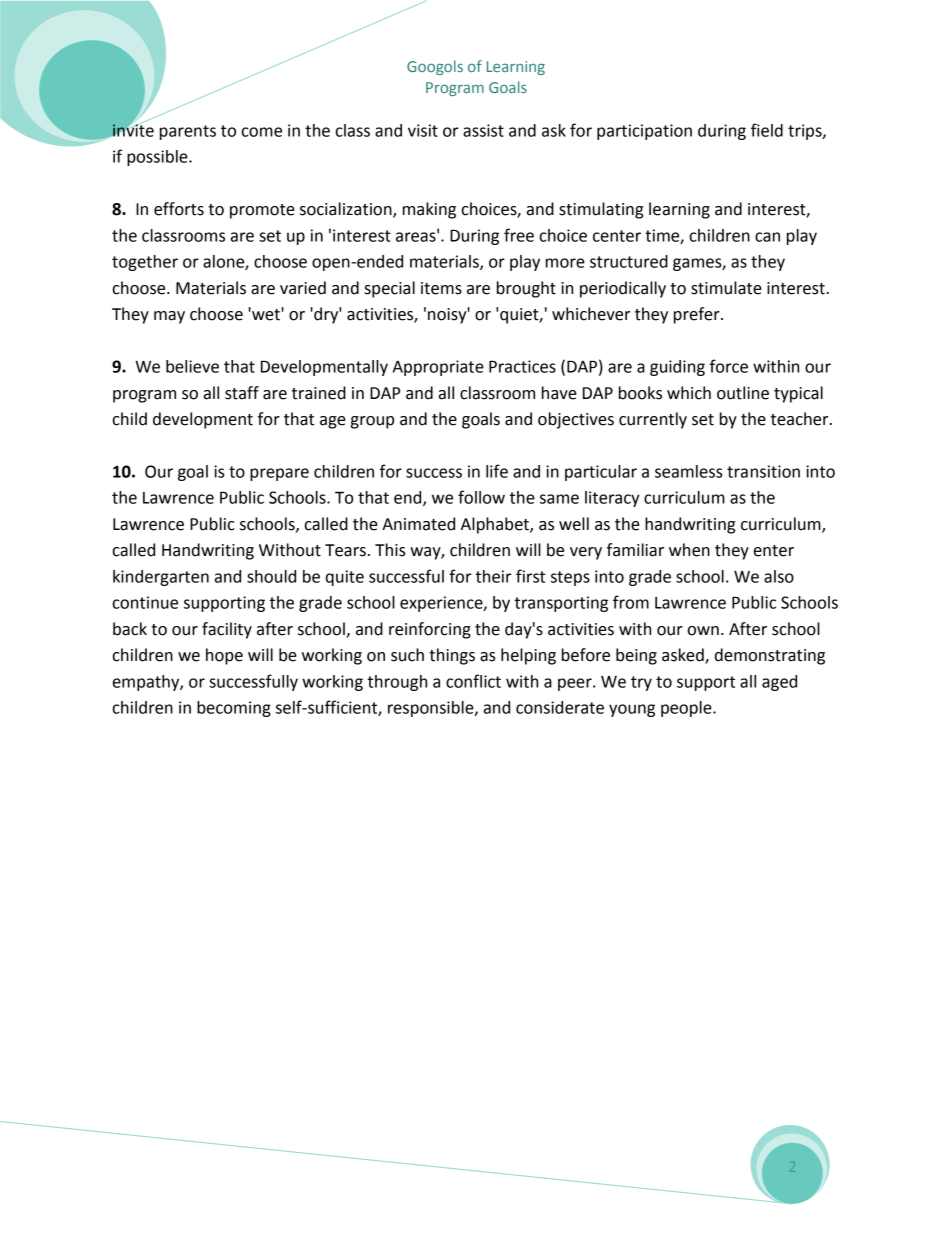 The height and width of the page is (1233, 952). Describe the element at coordinates (234, 709) in the page. I see `becoming` at that location.
